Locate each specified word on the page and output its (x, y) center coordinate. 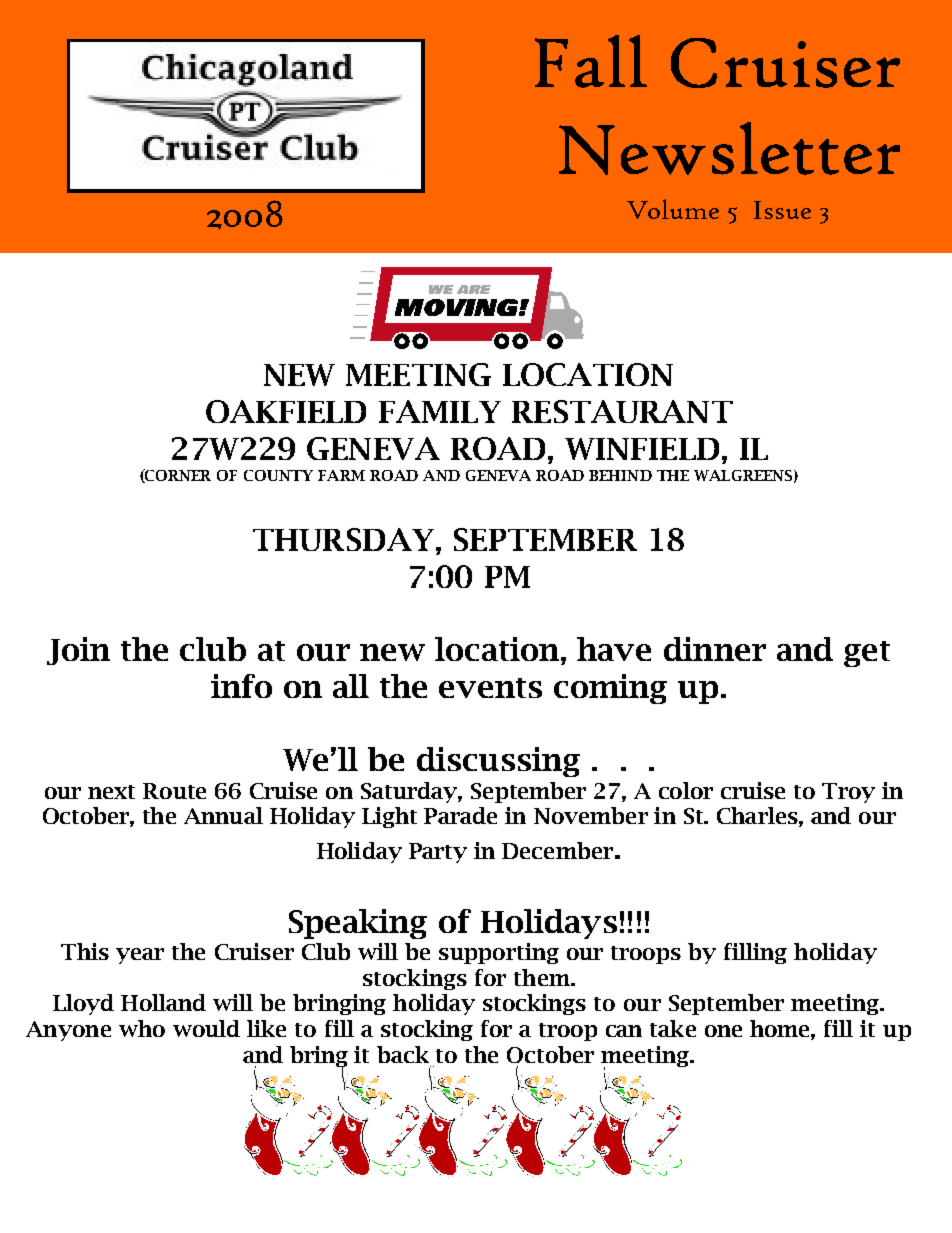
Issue (782, 210)
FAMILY (440, 411)
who (142, 1028)
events (490, 688)
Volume (673, 209)
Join (78, 651)
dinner (715, 649)
